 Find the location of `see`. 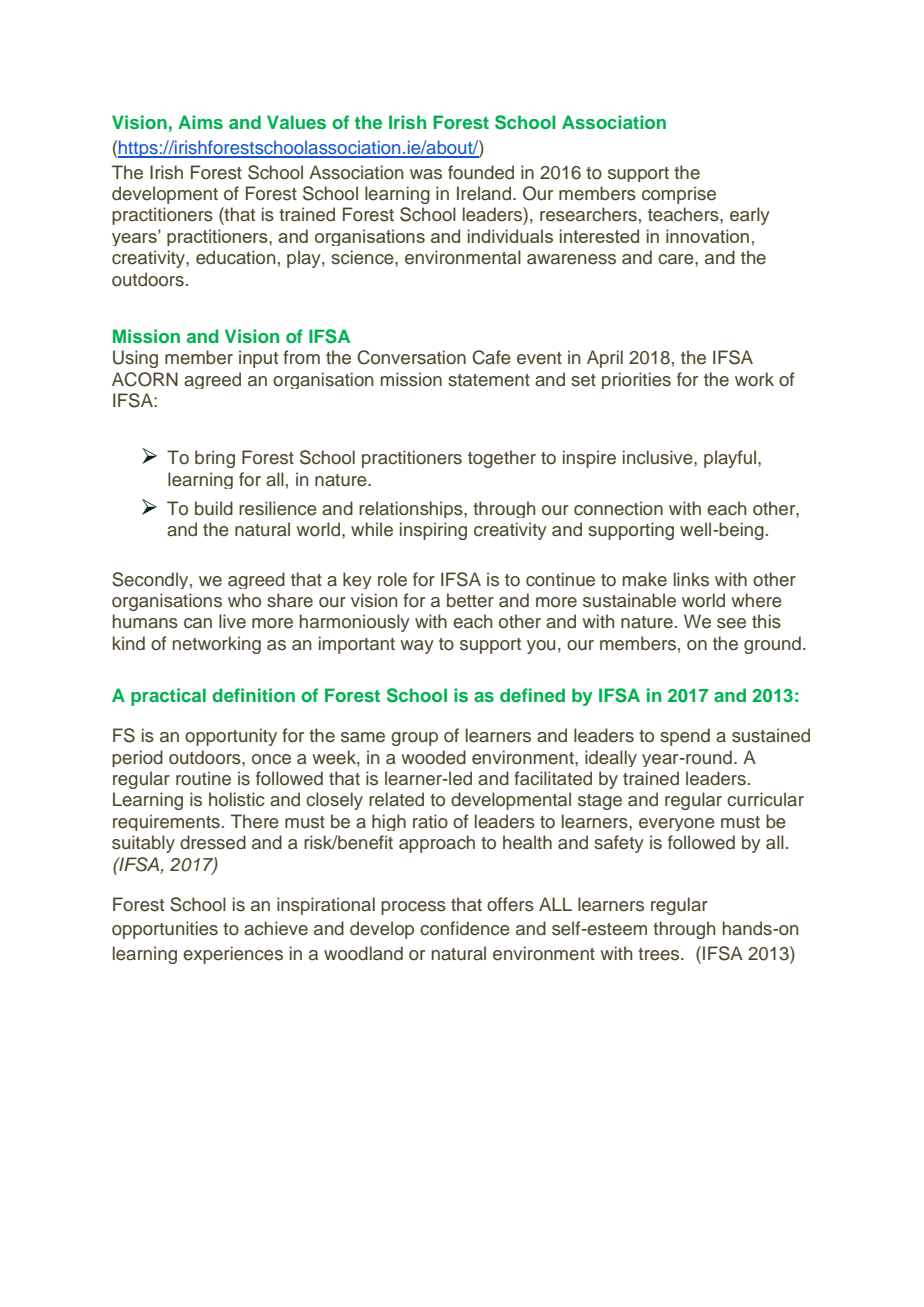

see is located at coordinates (731, 623).
